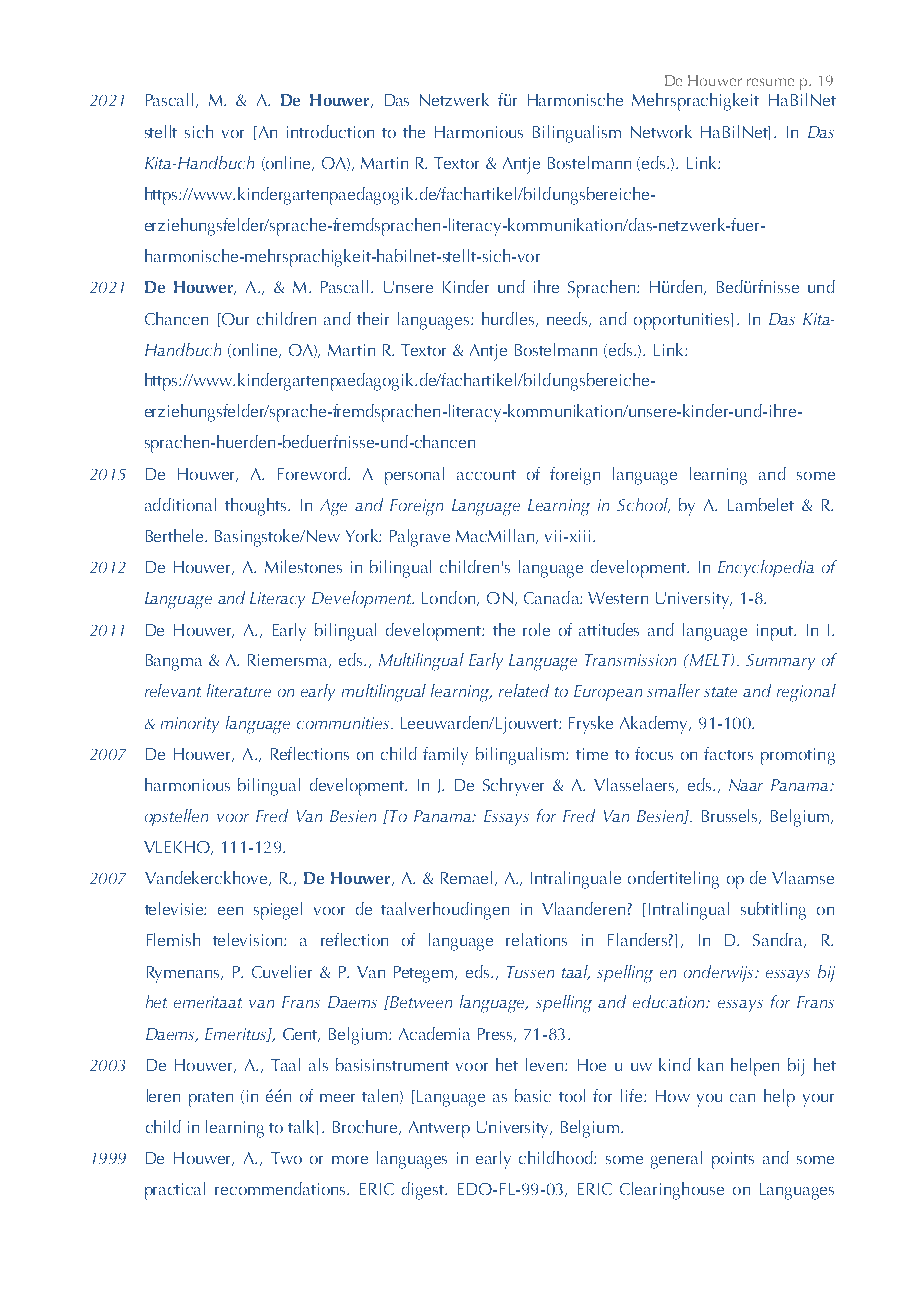 This screenshot has width=924, height=1308. What do you see at coordinates (683, 321) in the screenshot?
I see `opportunities` at bounding box center [683, 321].
